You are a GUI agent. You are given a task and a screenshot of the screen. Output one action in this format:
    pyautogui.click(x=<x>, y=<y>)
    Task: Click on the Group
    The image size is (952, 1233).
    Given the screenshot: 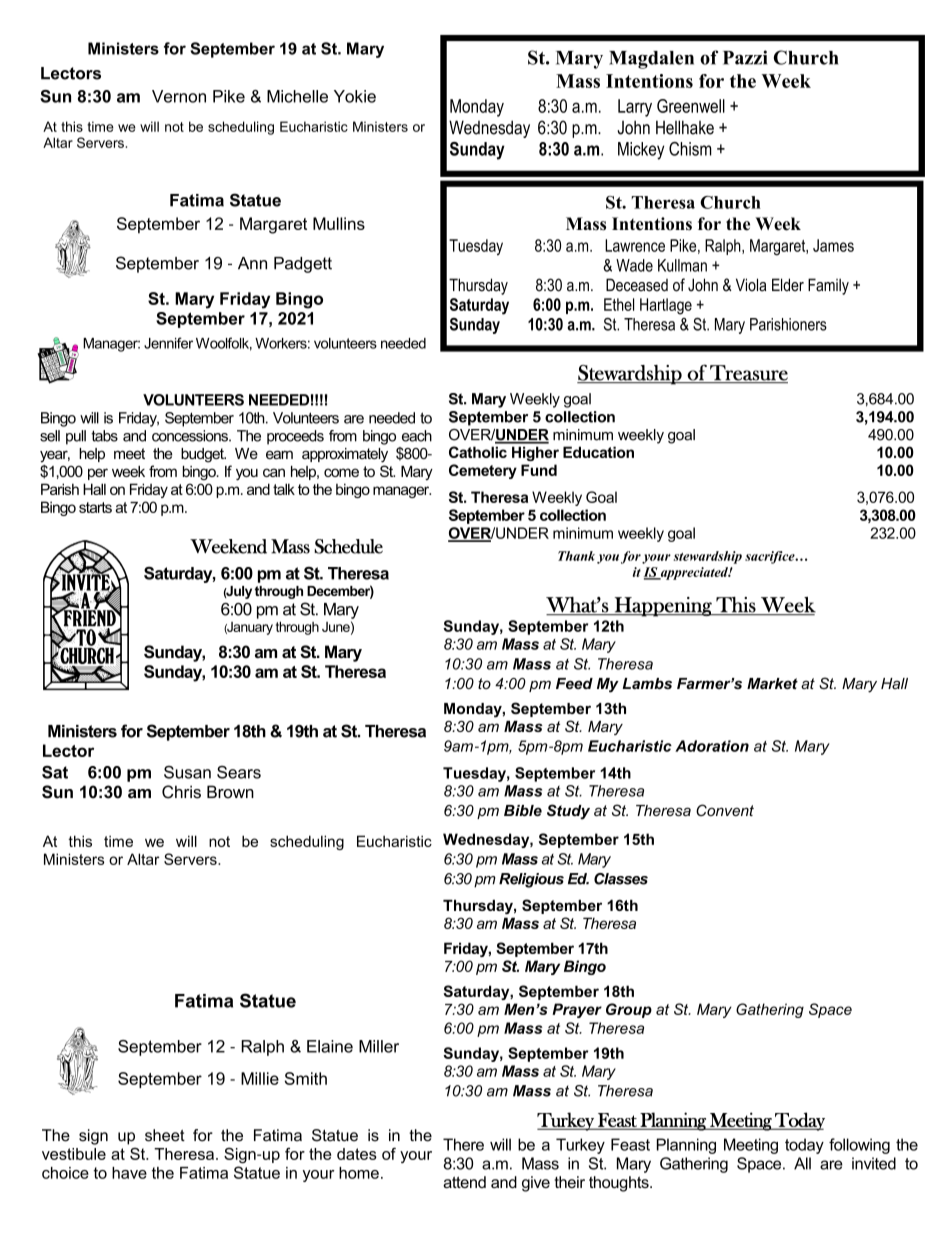 What is the action you would take?
    pyautogui.click(x=629, y=1010)
